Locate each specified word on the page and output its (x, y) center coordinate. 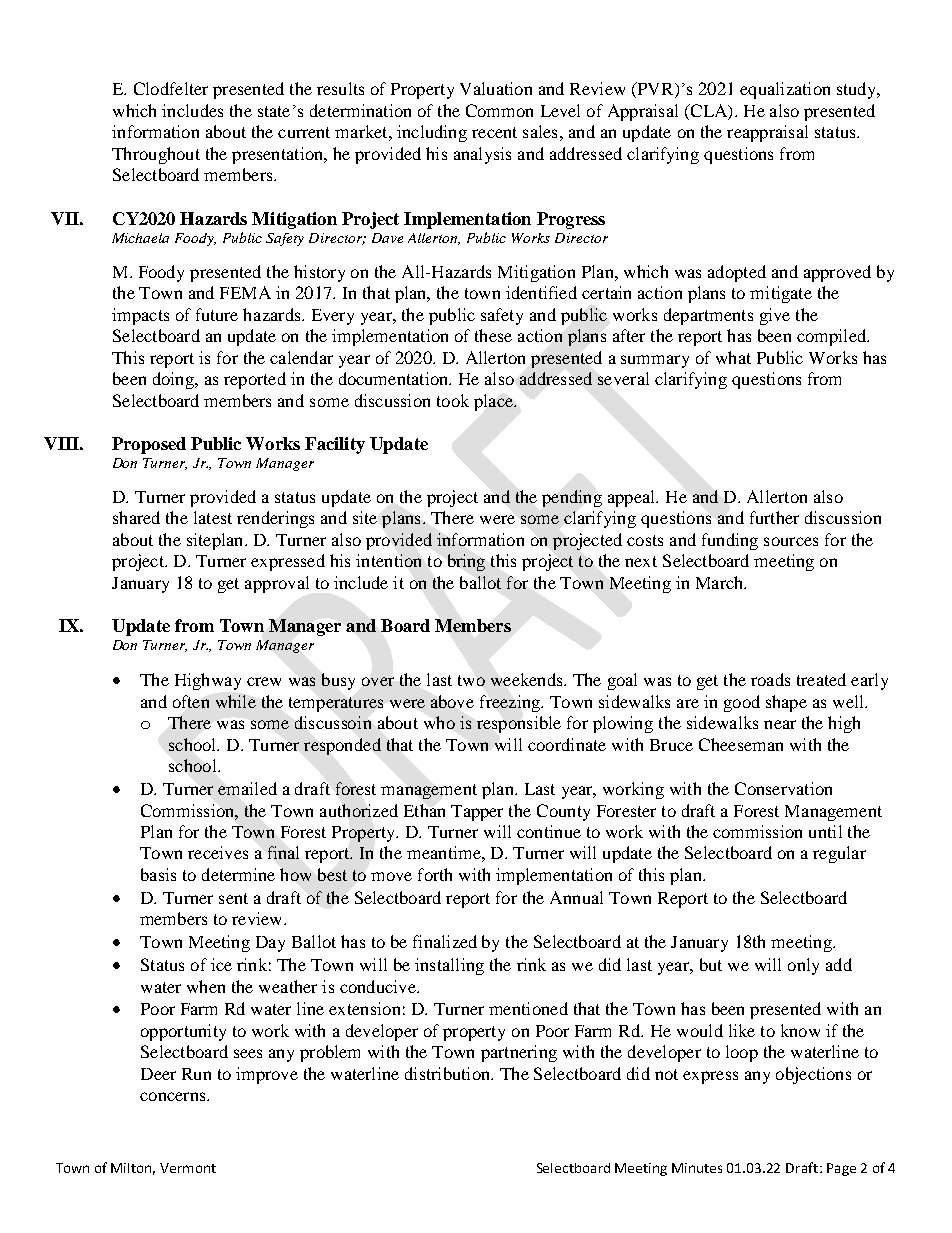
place (494, 402)
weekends (528, 679)
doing (174, 380)
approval (277, 584)
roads (770, 679)
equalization (785, 90)
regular (839, 854)
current (304, 132)
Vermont (188, 1168)
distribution (449, 1073)
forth (435, 874)
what (733, 357)
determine (238, 874)
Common (499, 110)
